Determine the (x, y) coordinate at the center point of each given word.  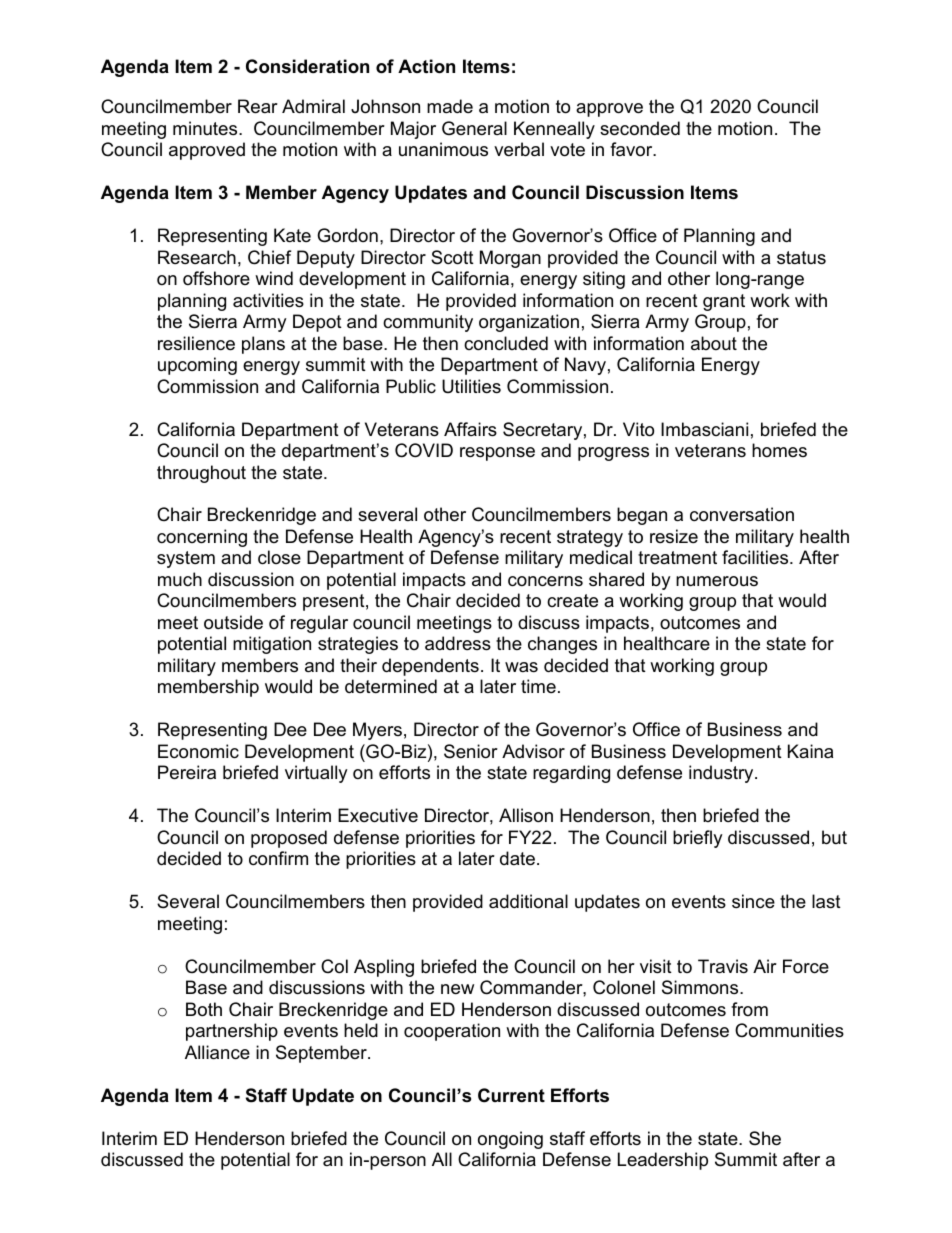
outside (233, 622)
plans (263, 345)
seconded (640, 128)
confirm (278, 858)
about (714, 343)
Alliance (217, 1052)
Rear (258, 106)
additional (528, 901)
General (474, 128)
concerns (545, 581)
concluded (506, 343)
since (753, 901)
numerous (717, 581)
